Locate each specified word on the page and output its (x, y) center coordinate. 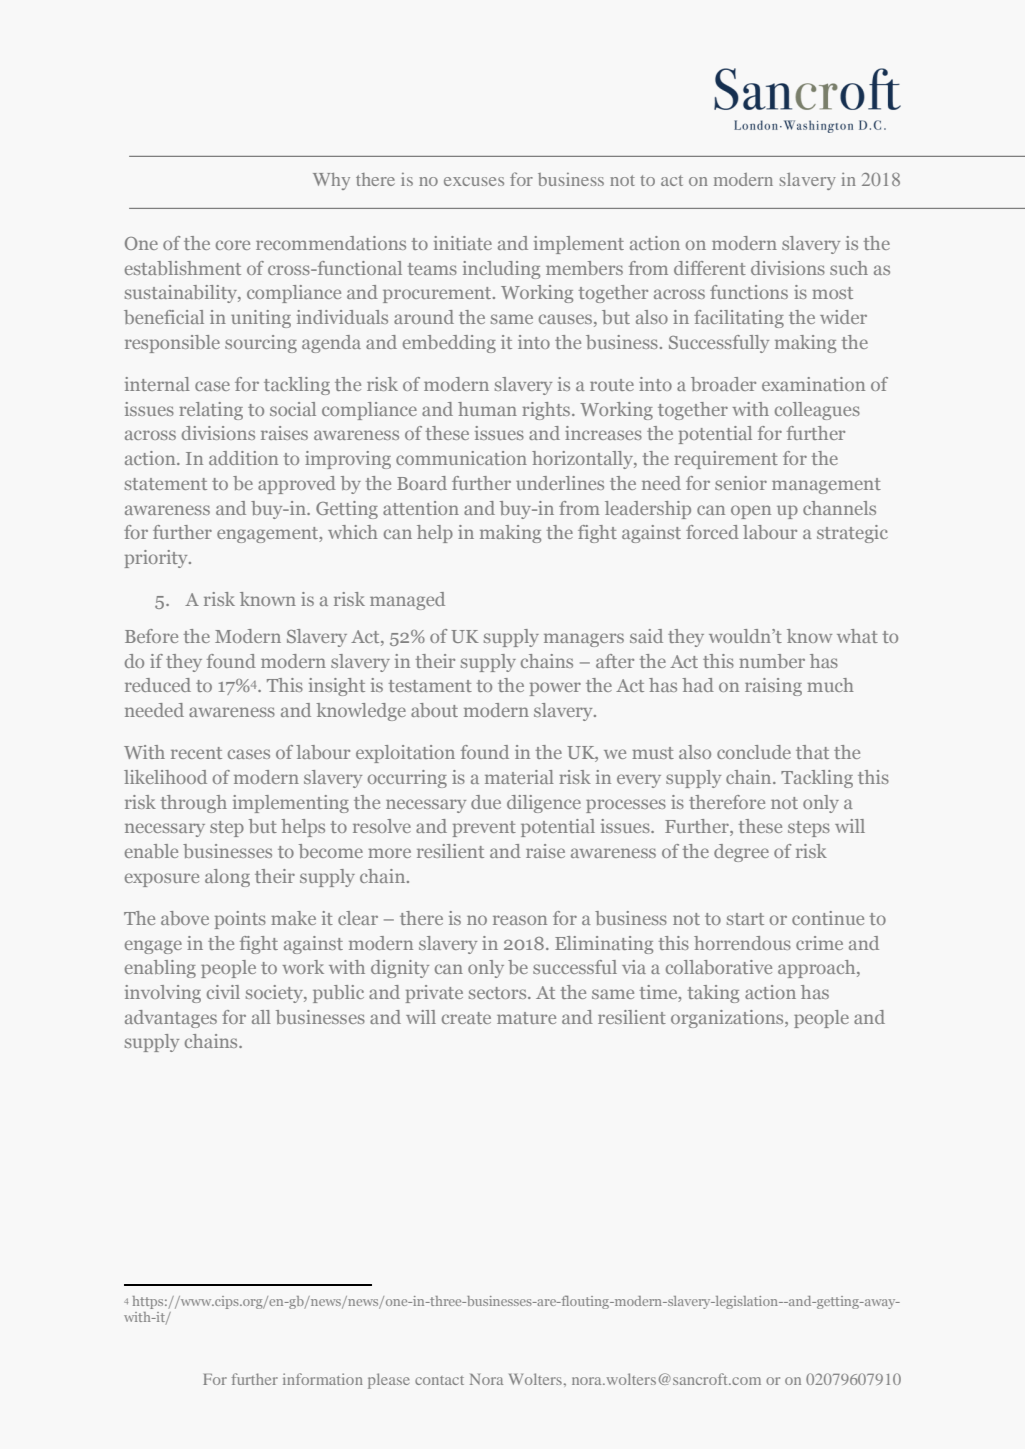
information (323, 1379)
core (233, 245)
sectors (499, 993)
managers (584, 640)
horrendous (742, 943)
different (710, 268)
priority (157, 559)
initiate (463, 243)
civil (223, 992)
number (772, 661)
